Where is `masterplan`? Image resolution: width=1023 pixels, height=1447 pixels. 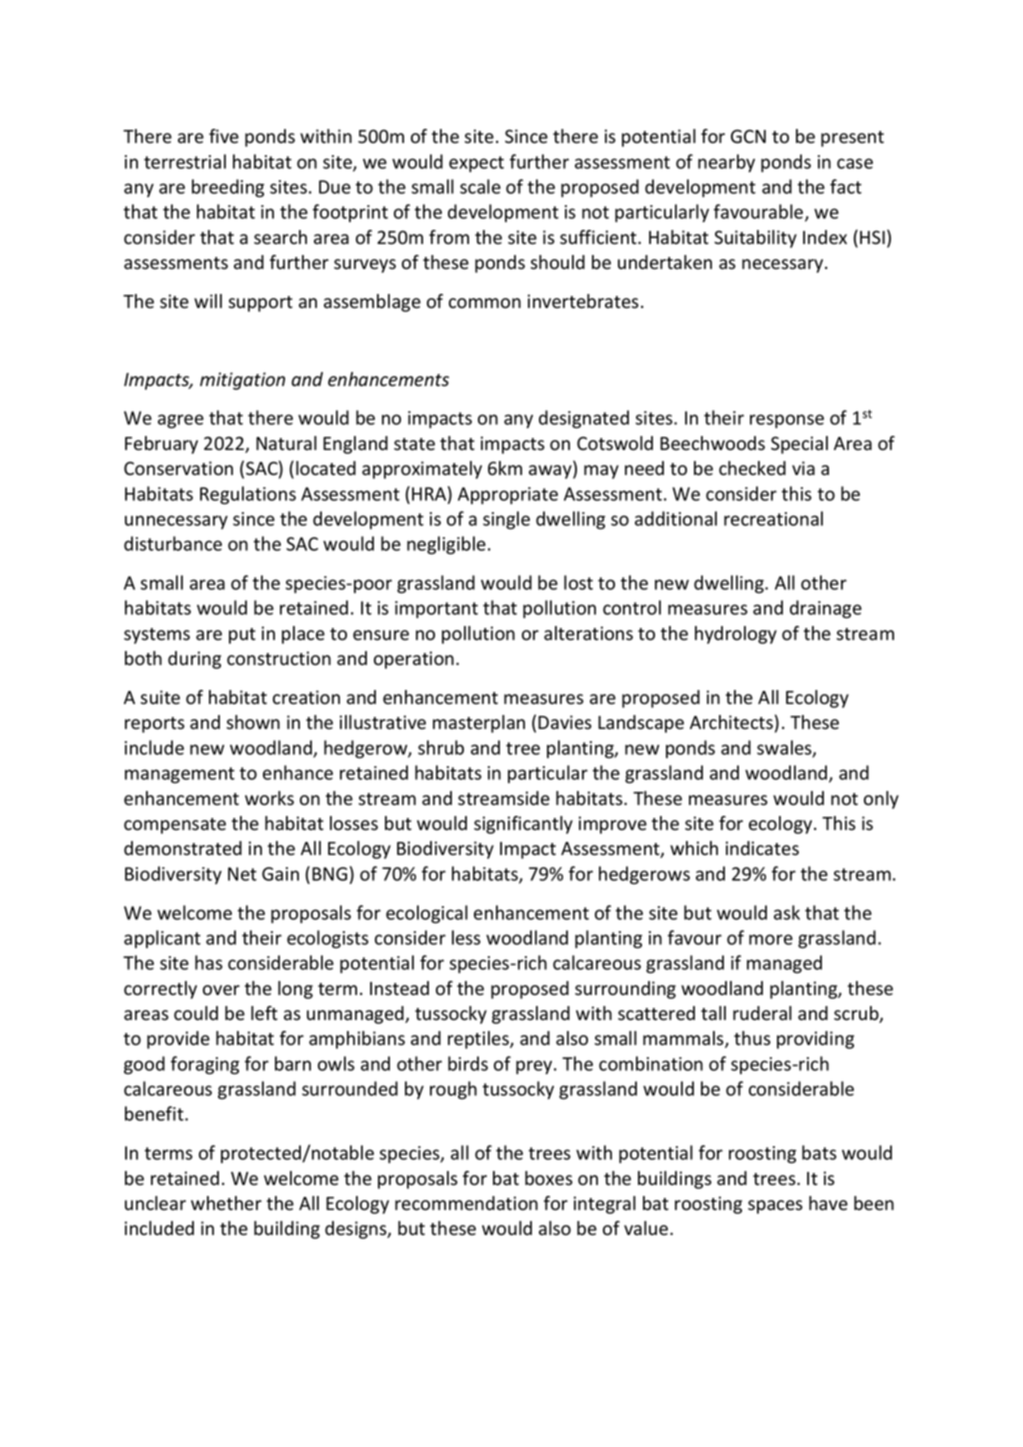
masterplan is located at coordinates (479, 724).
